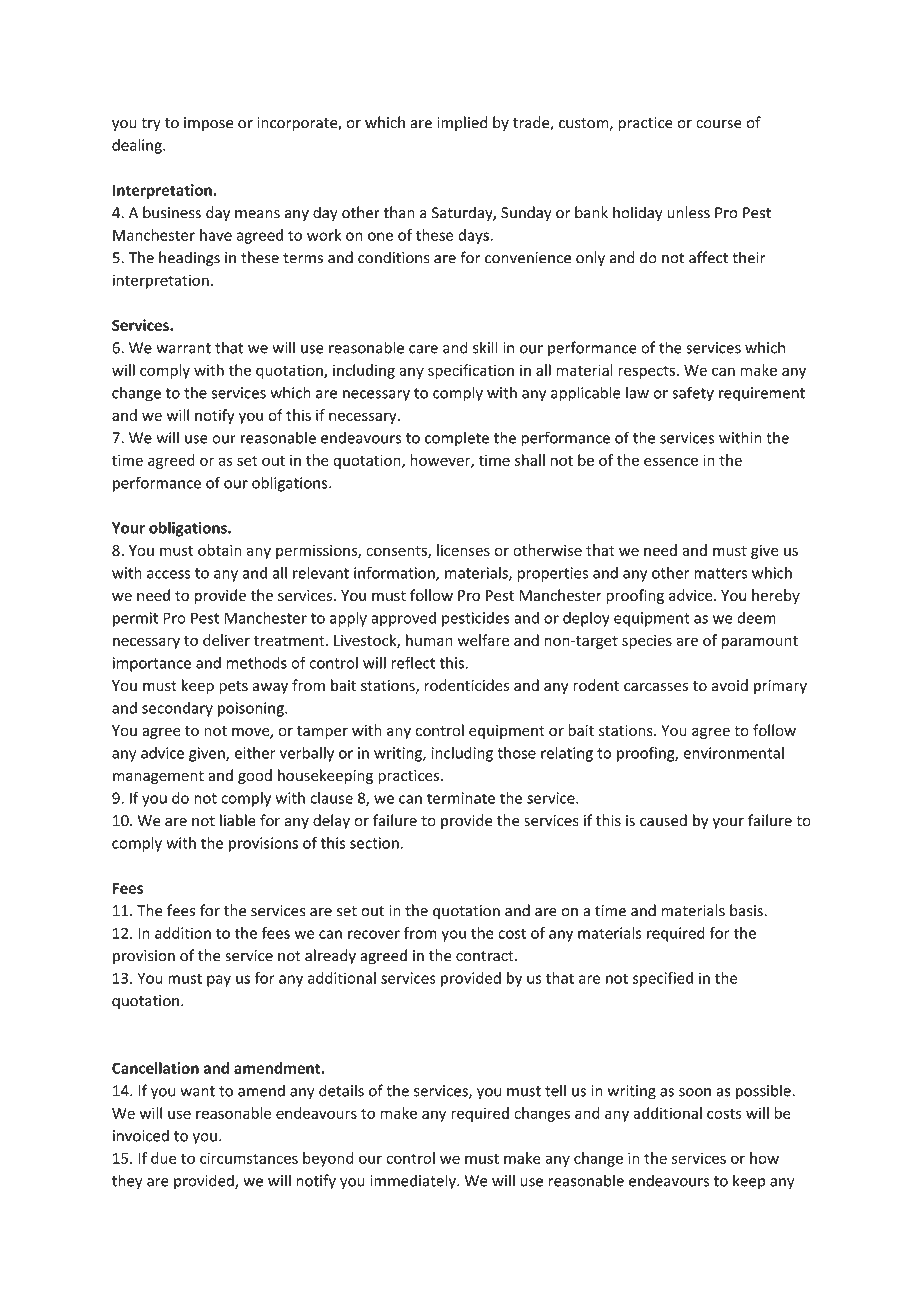 The width and height of the screenshot is (924, 1308). What do you see at coordinates (208, 124) in the screenshot?
I see `impose` at bounding box center [208, 124].
